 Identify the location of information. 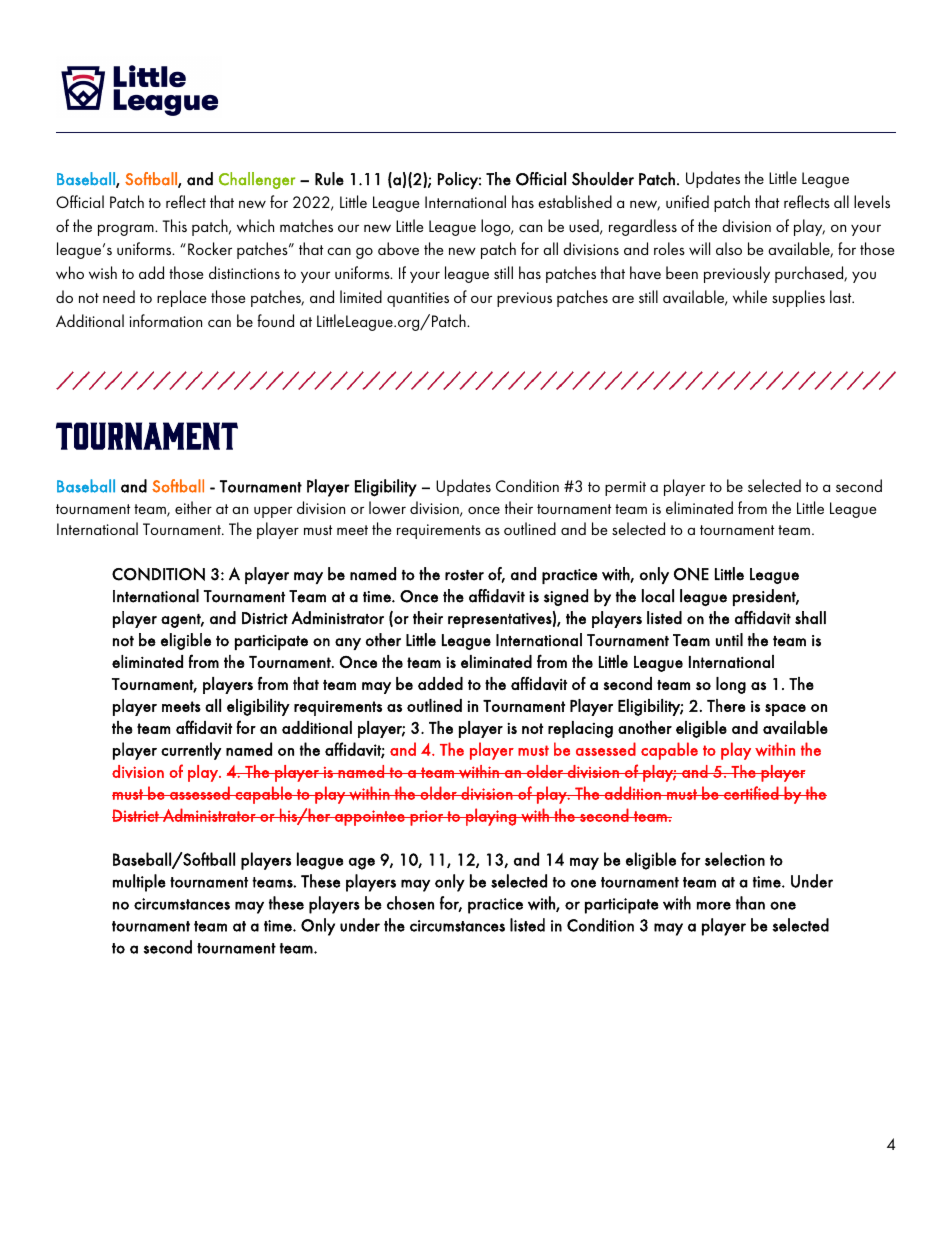
(166, 320).
